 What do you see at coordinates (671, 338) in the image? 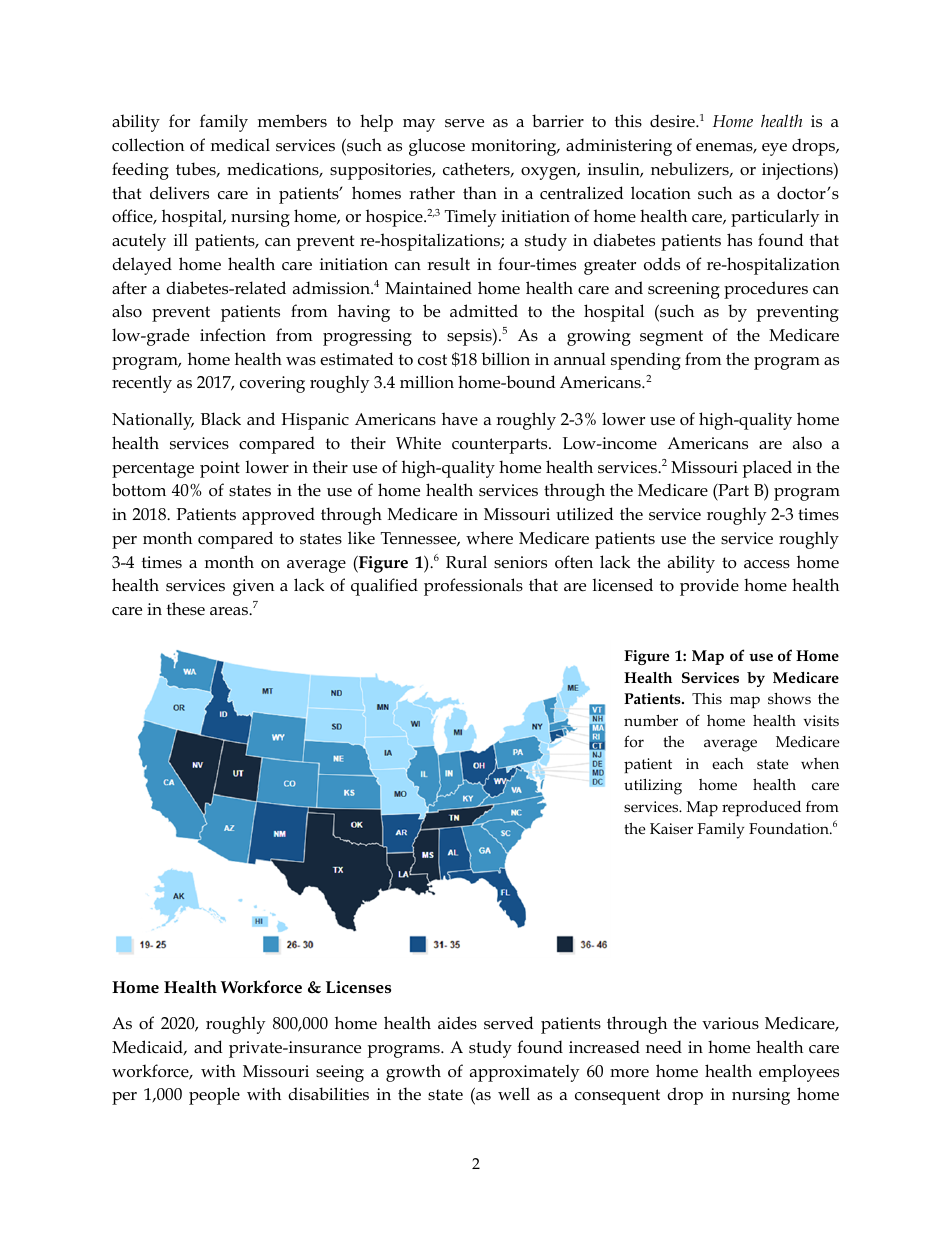
I see `segment` at bounding box center [671, 338].
